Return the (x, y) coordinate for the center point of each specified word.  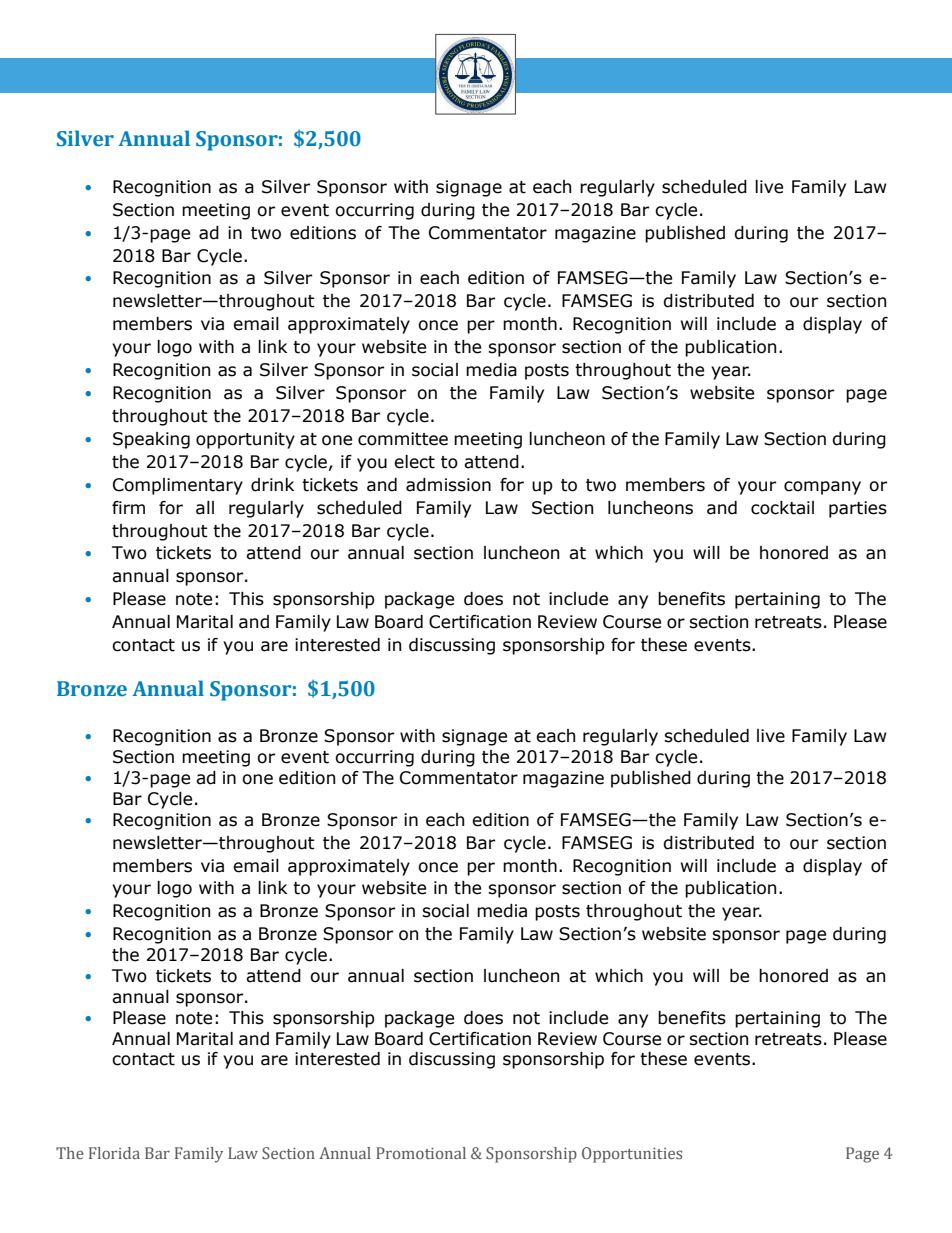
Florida (114, 1153)
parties (858, 509)
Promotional (421, 1153)
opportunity (245, 440)
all (205, 508)
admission (448, 485)
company (822, 488)
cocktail (782, 508)
